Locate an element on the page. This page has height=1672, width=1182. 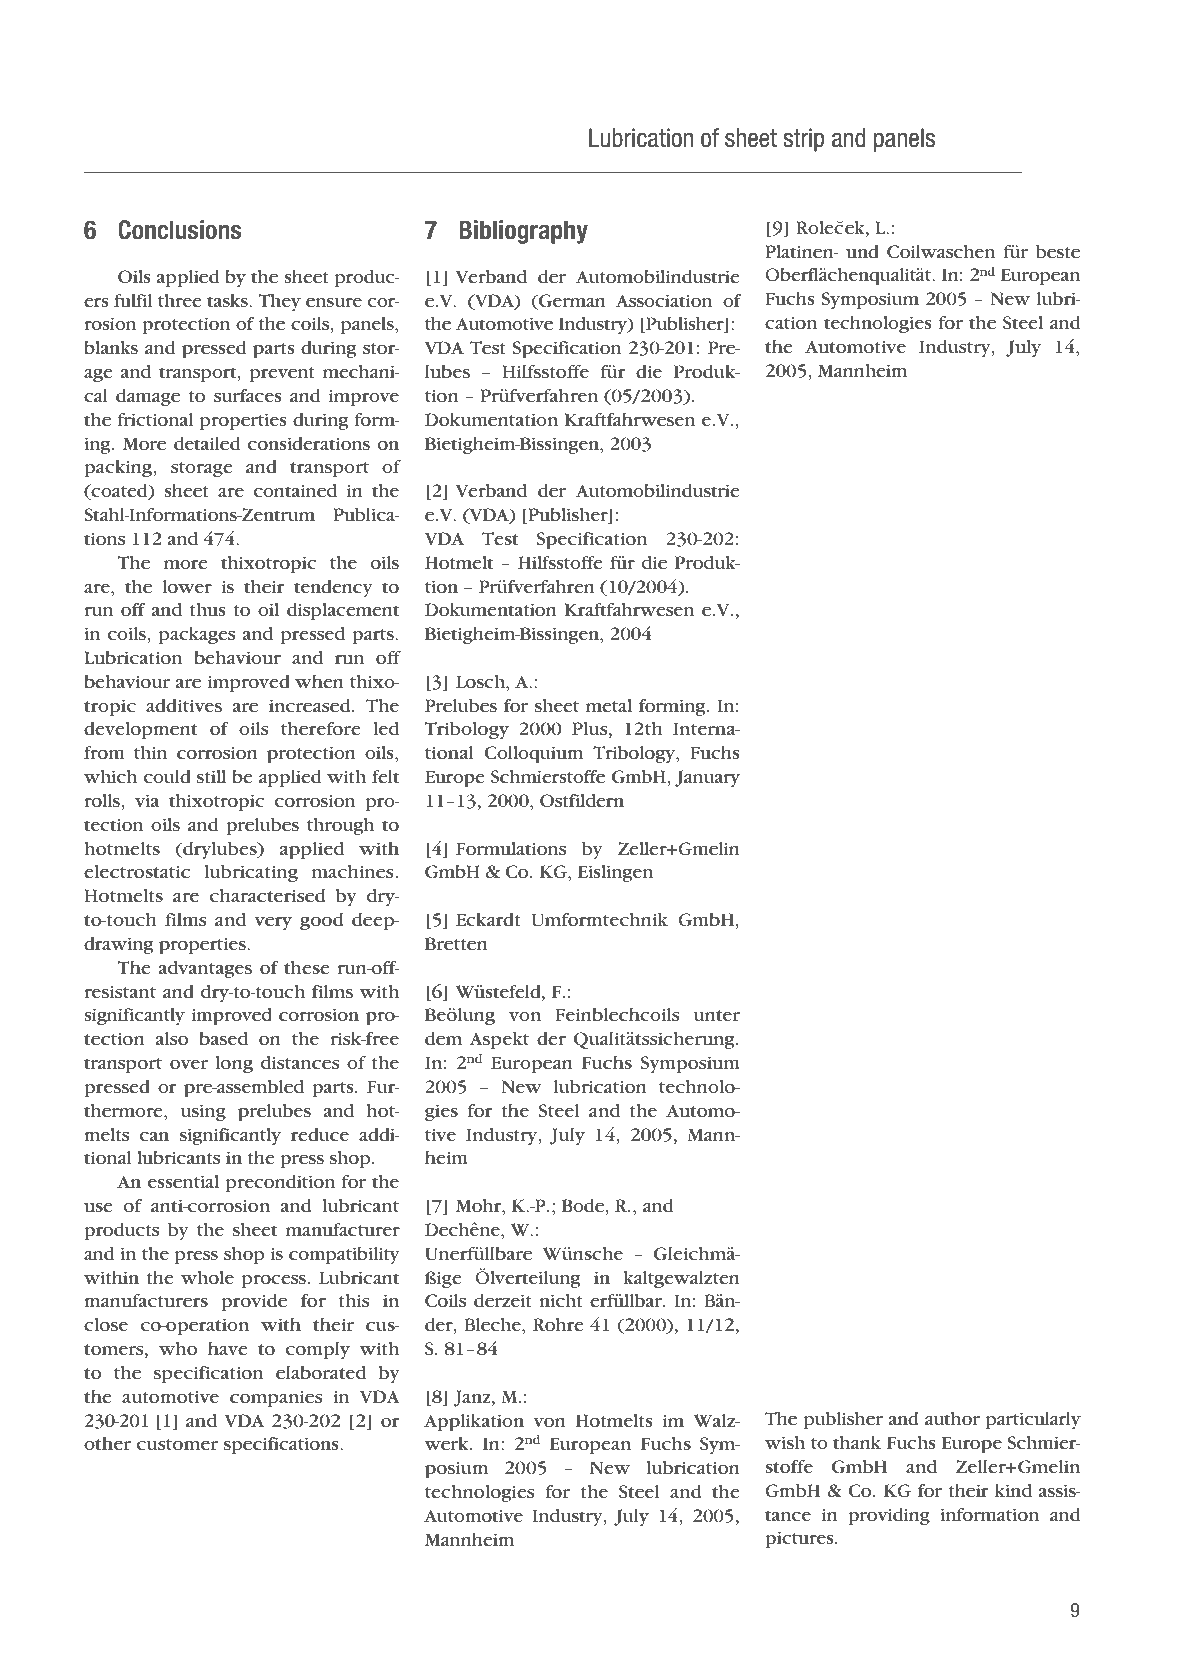
customer is located at coordinates (177, 1444).
